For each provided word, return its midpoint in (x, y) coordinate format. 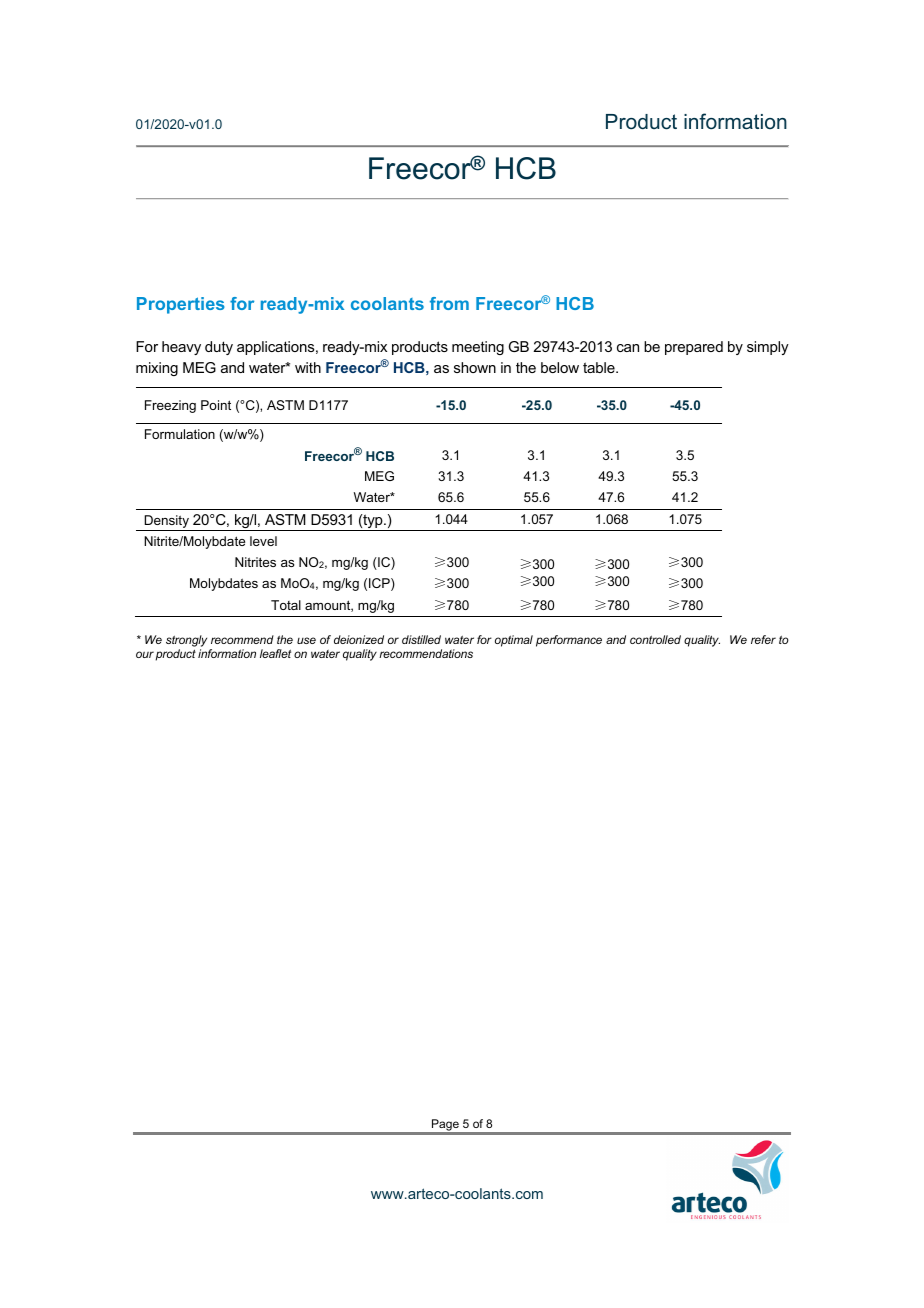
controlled (655, 639)
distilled (421, 639)
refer (763, 639)
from (449, 303)
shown (475, 367)
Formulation (180, 434)
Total (286, 605)
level (263, 541)
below (560, 367)
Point (216, 405)
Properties (181, 305)
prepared (694, 348)
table (600, 367)
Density (166, 523)
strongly (186, 641)
